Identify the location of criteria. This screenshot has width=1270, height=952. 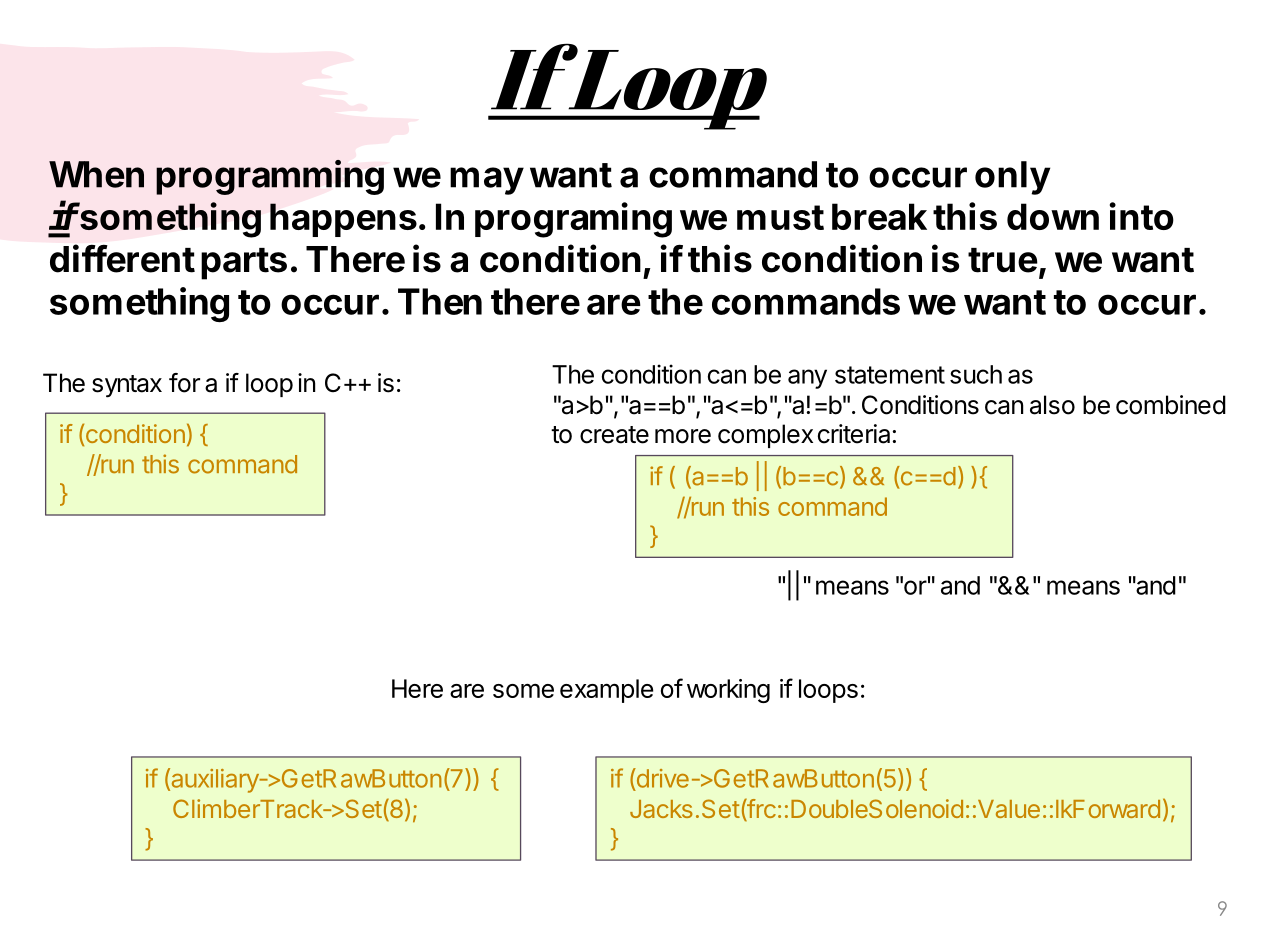
(854, 434).
